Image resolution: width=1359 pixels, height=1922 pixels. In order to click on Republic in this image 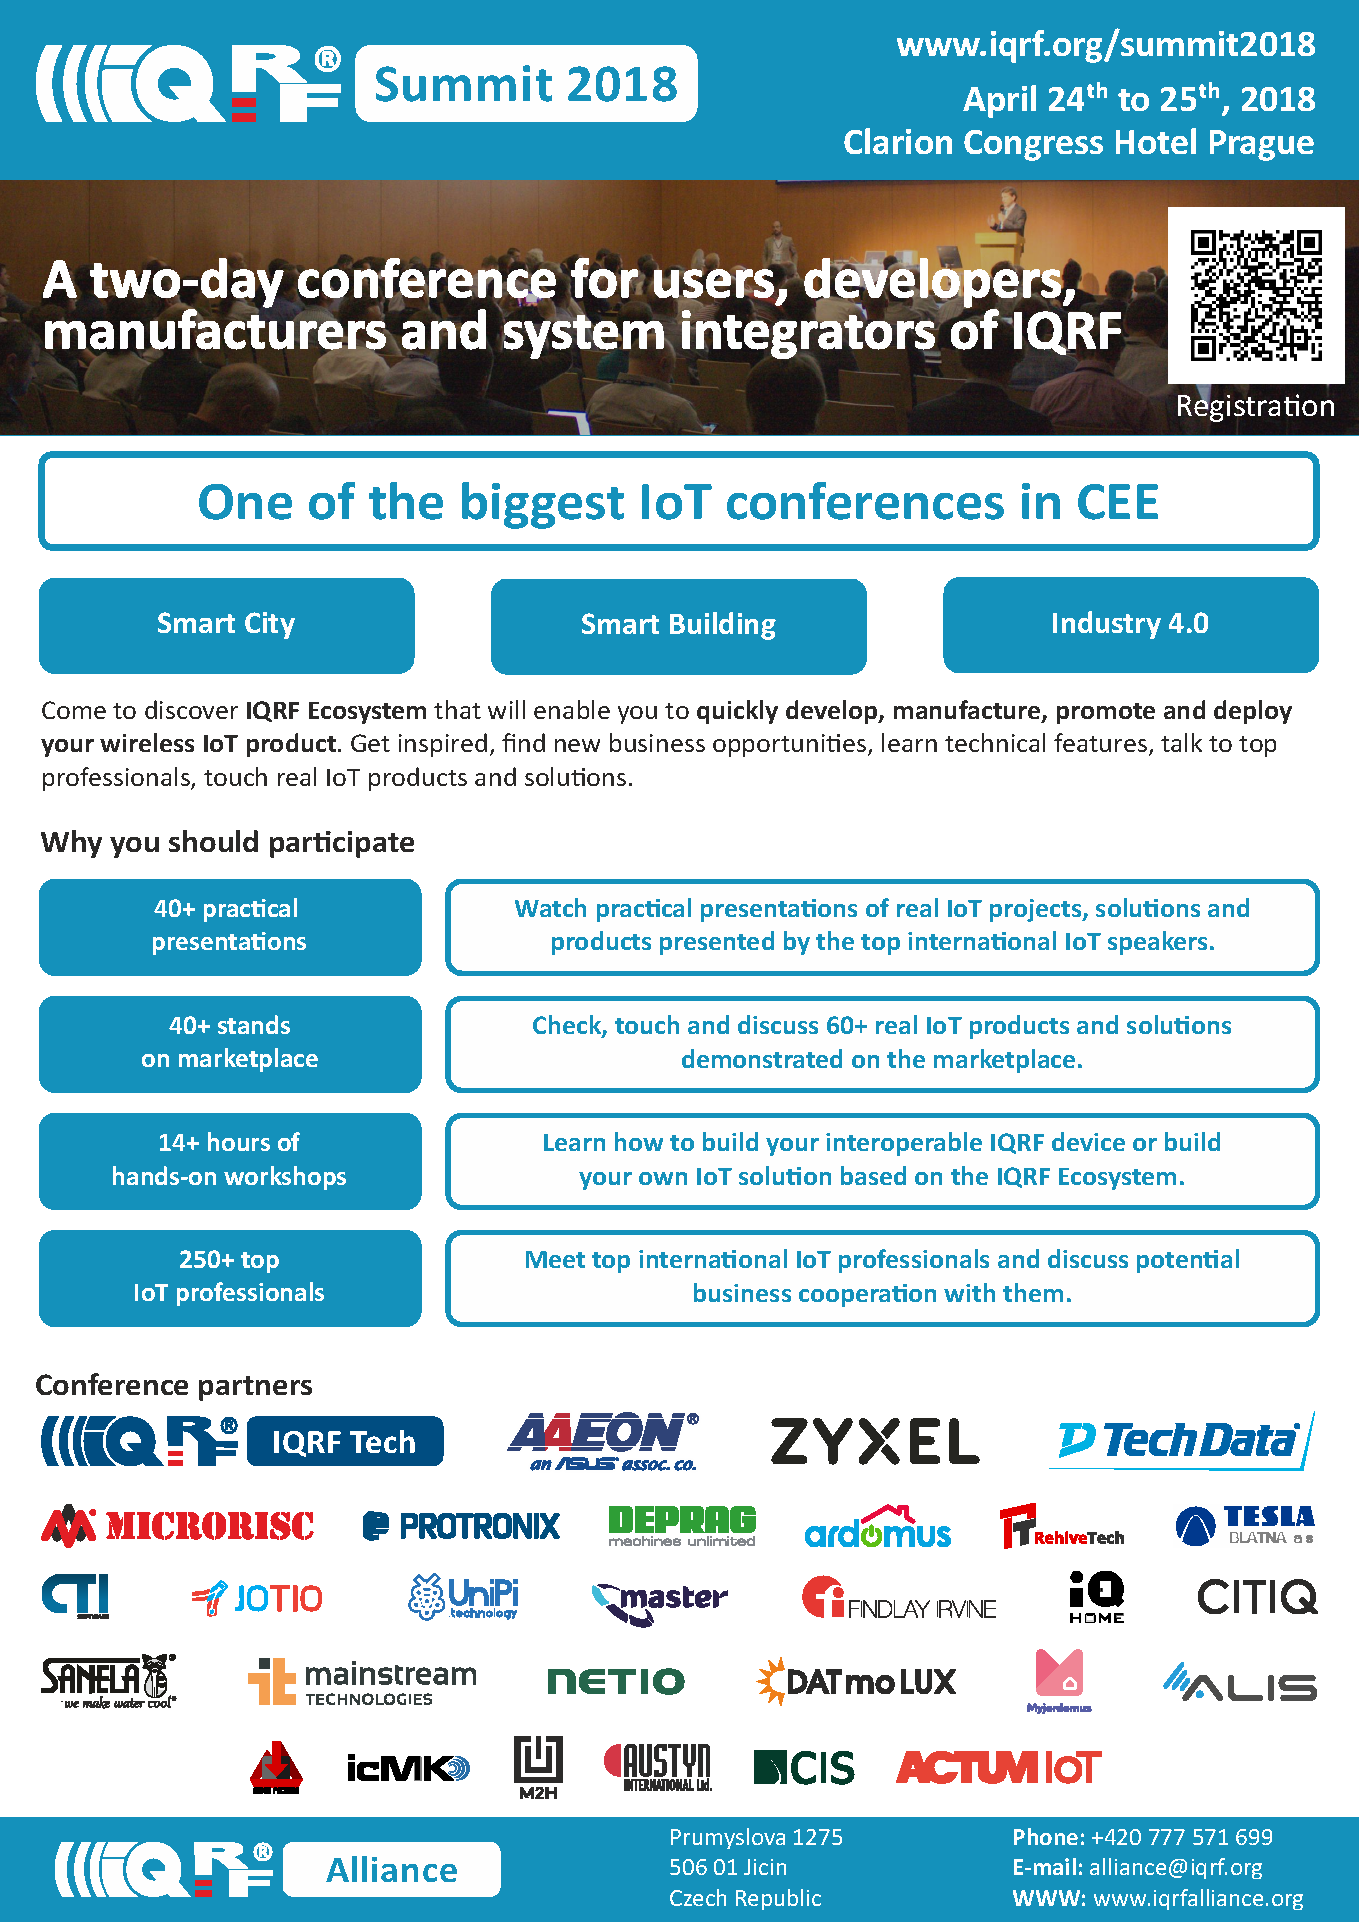, I will do `click(778, 1899)`.
